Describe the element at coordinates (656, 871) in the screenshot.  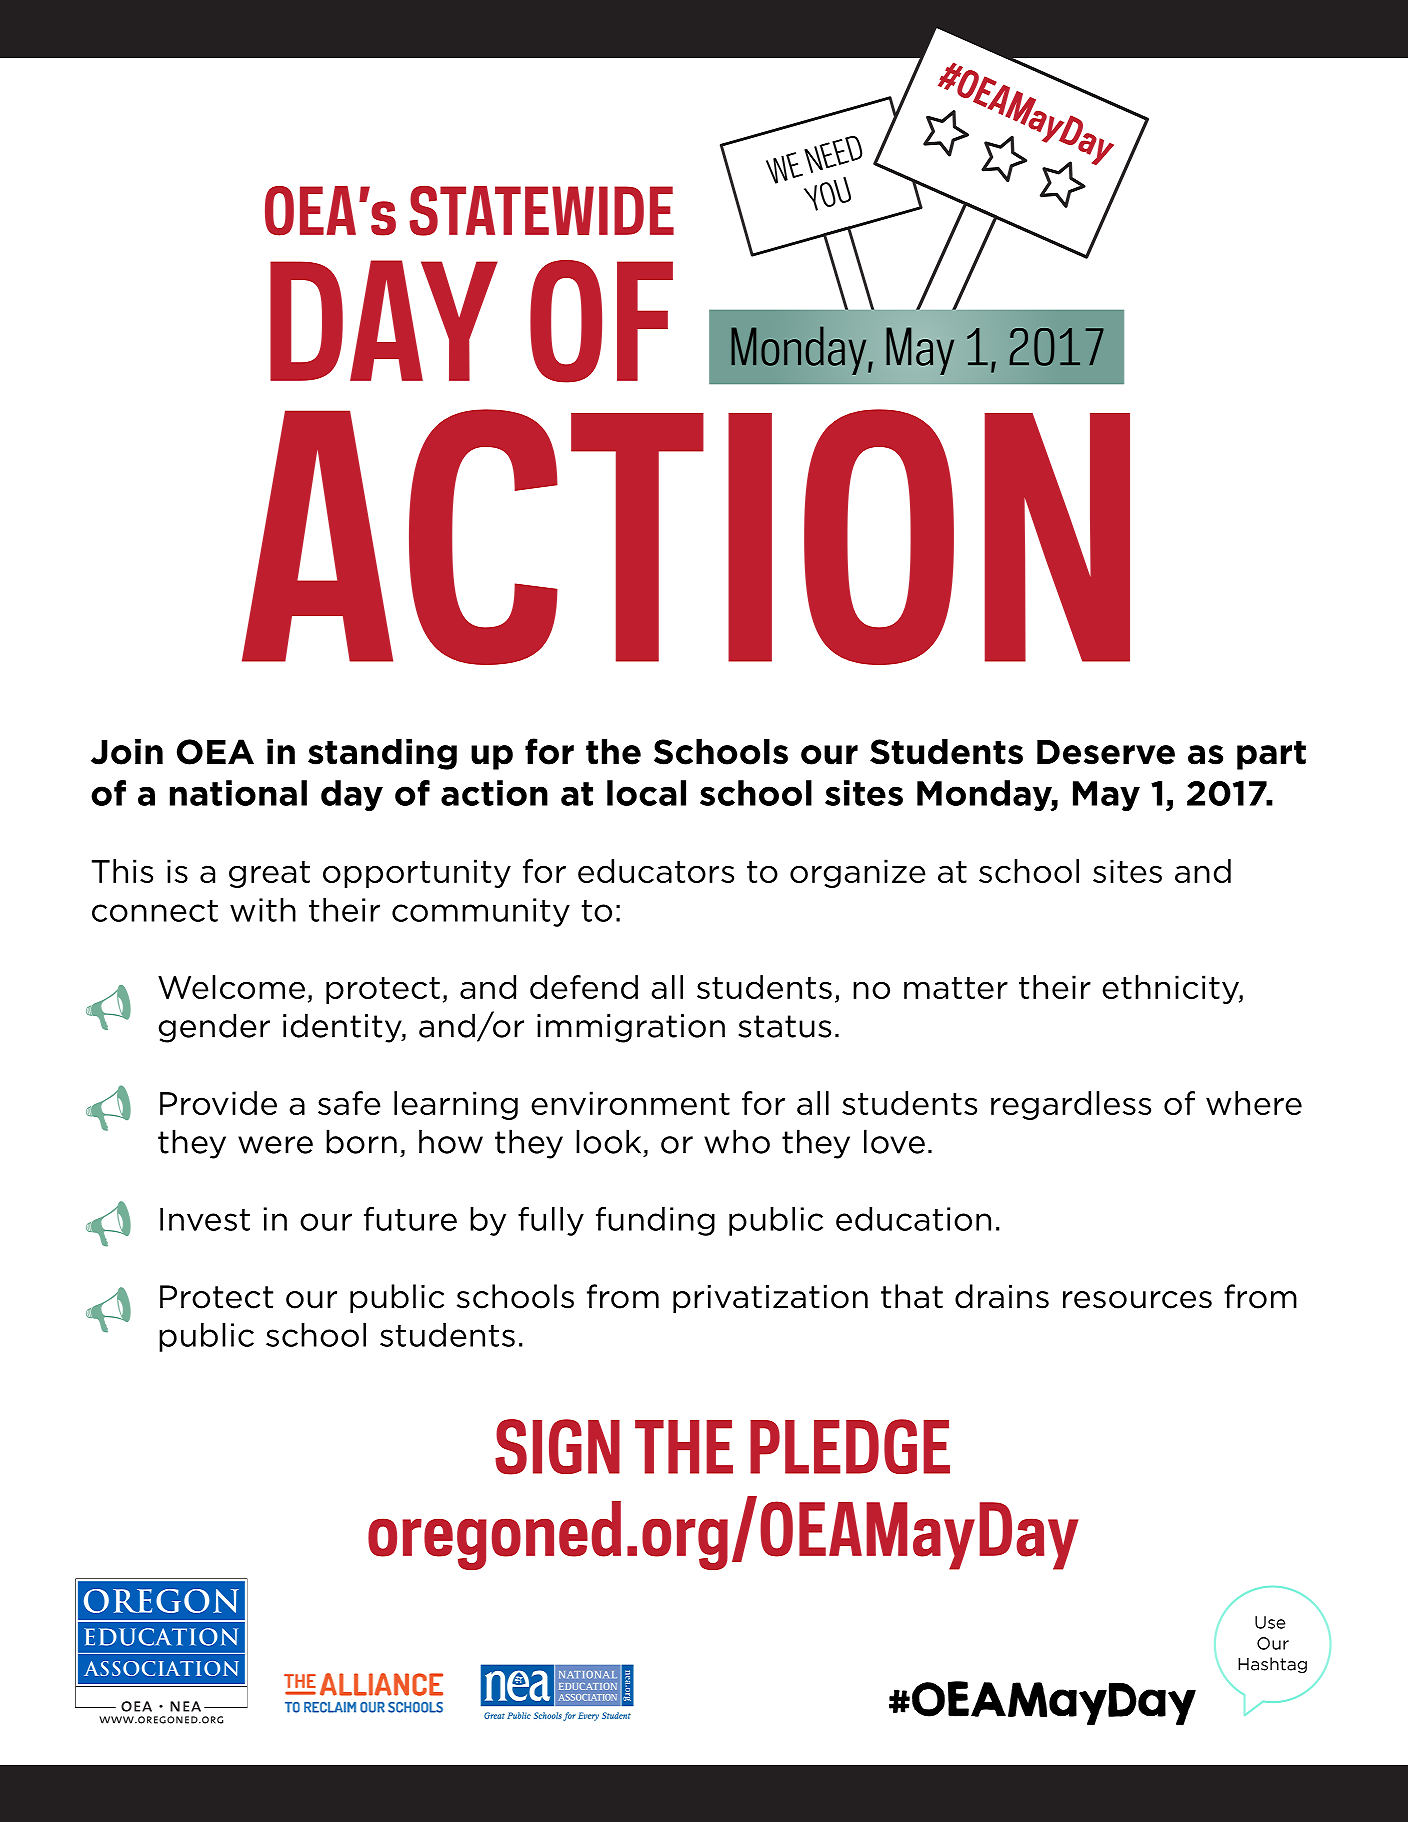
I see `educators` at that location.
